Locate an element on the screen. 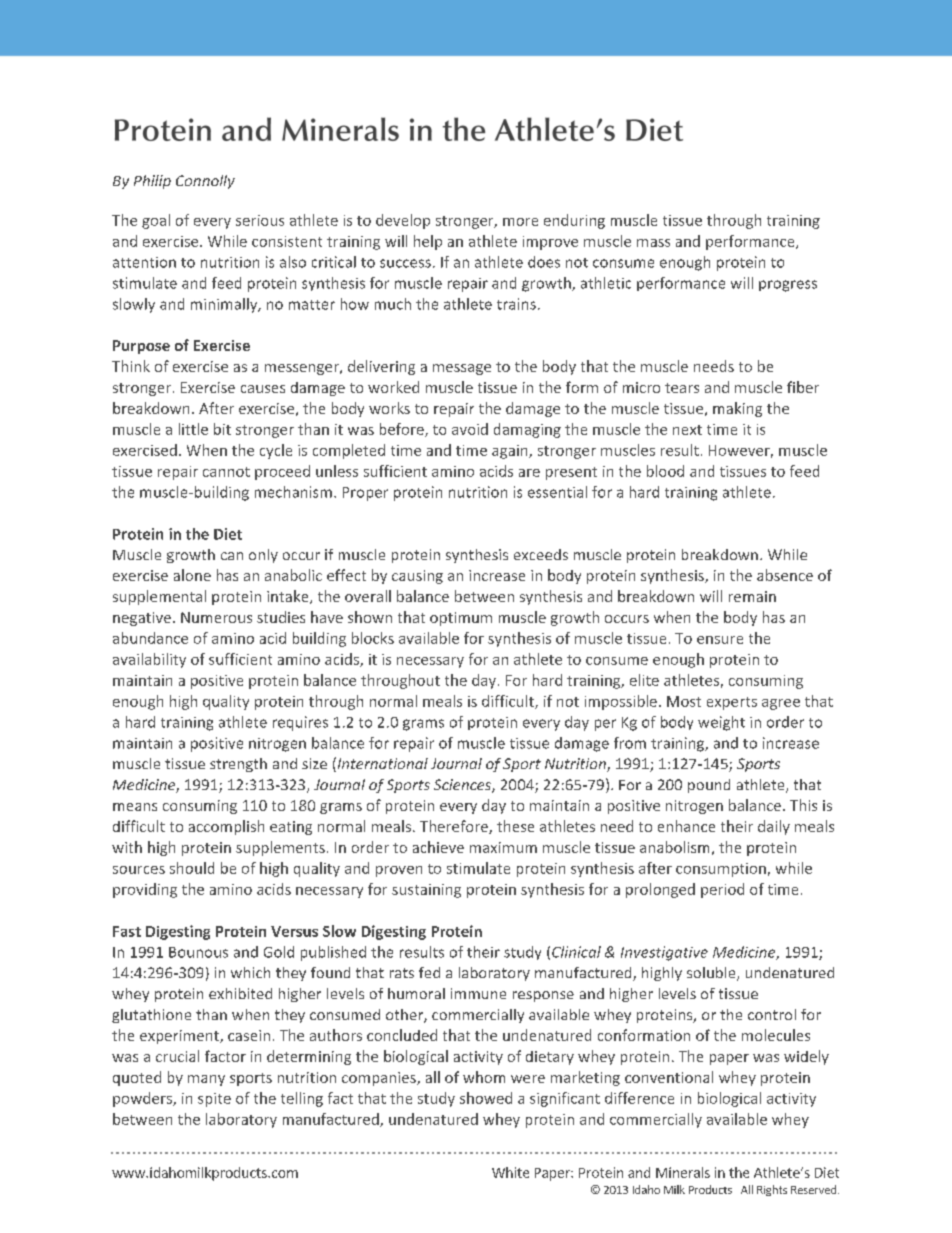 This screenshot has width=952, height=1233. little is located at coordinates (193, 429).
